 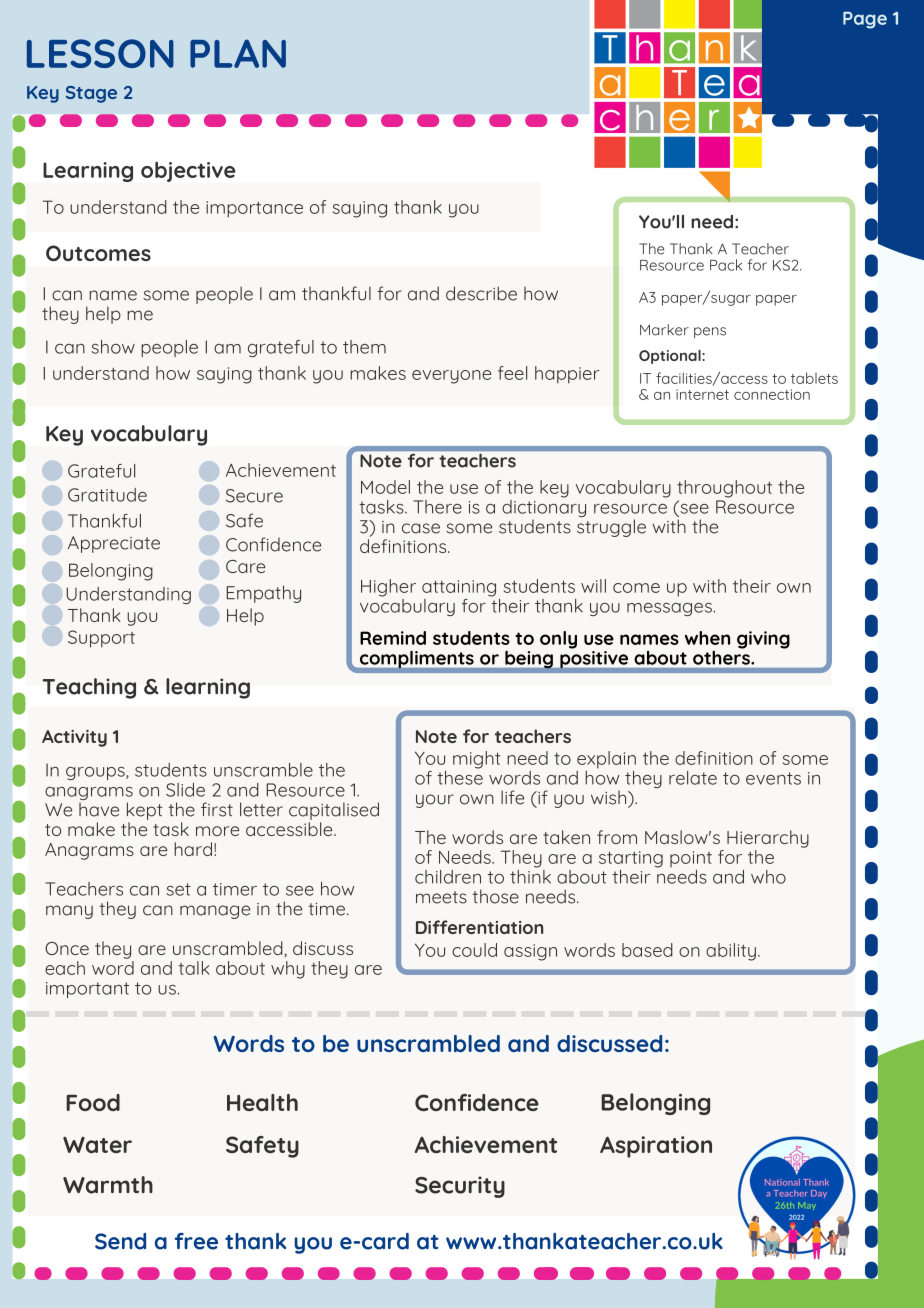 I want to click on LESSON, so click(x=100, y=53).
